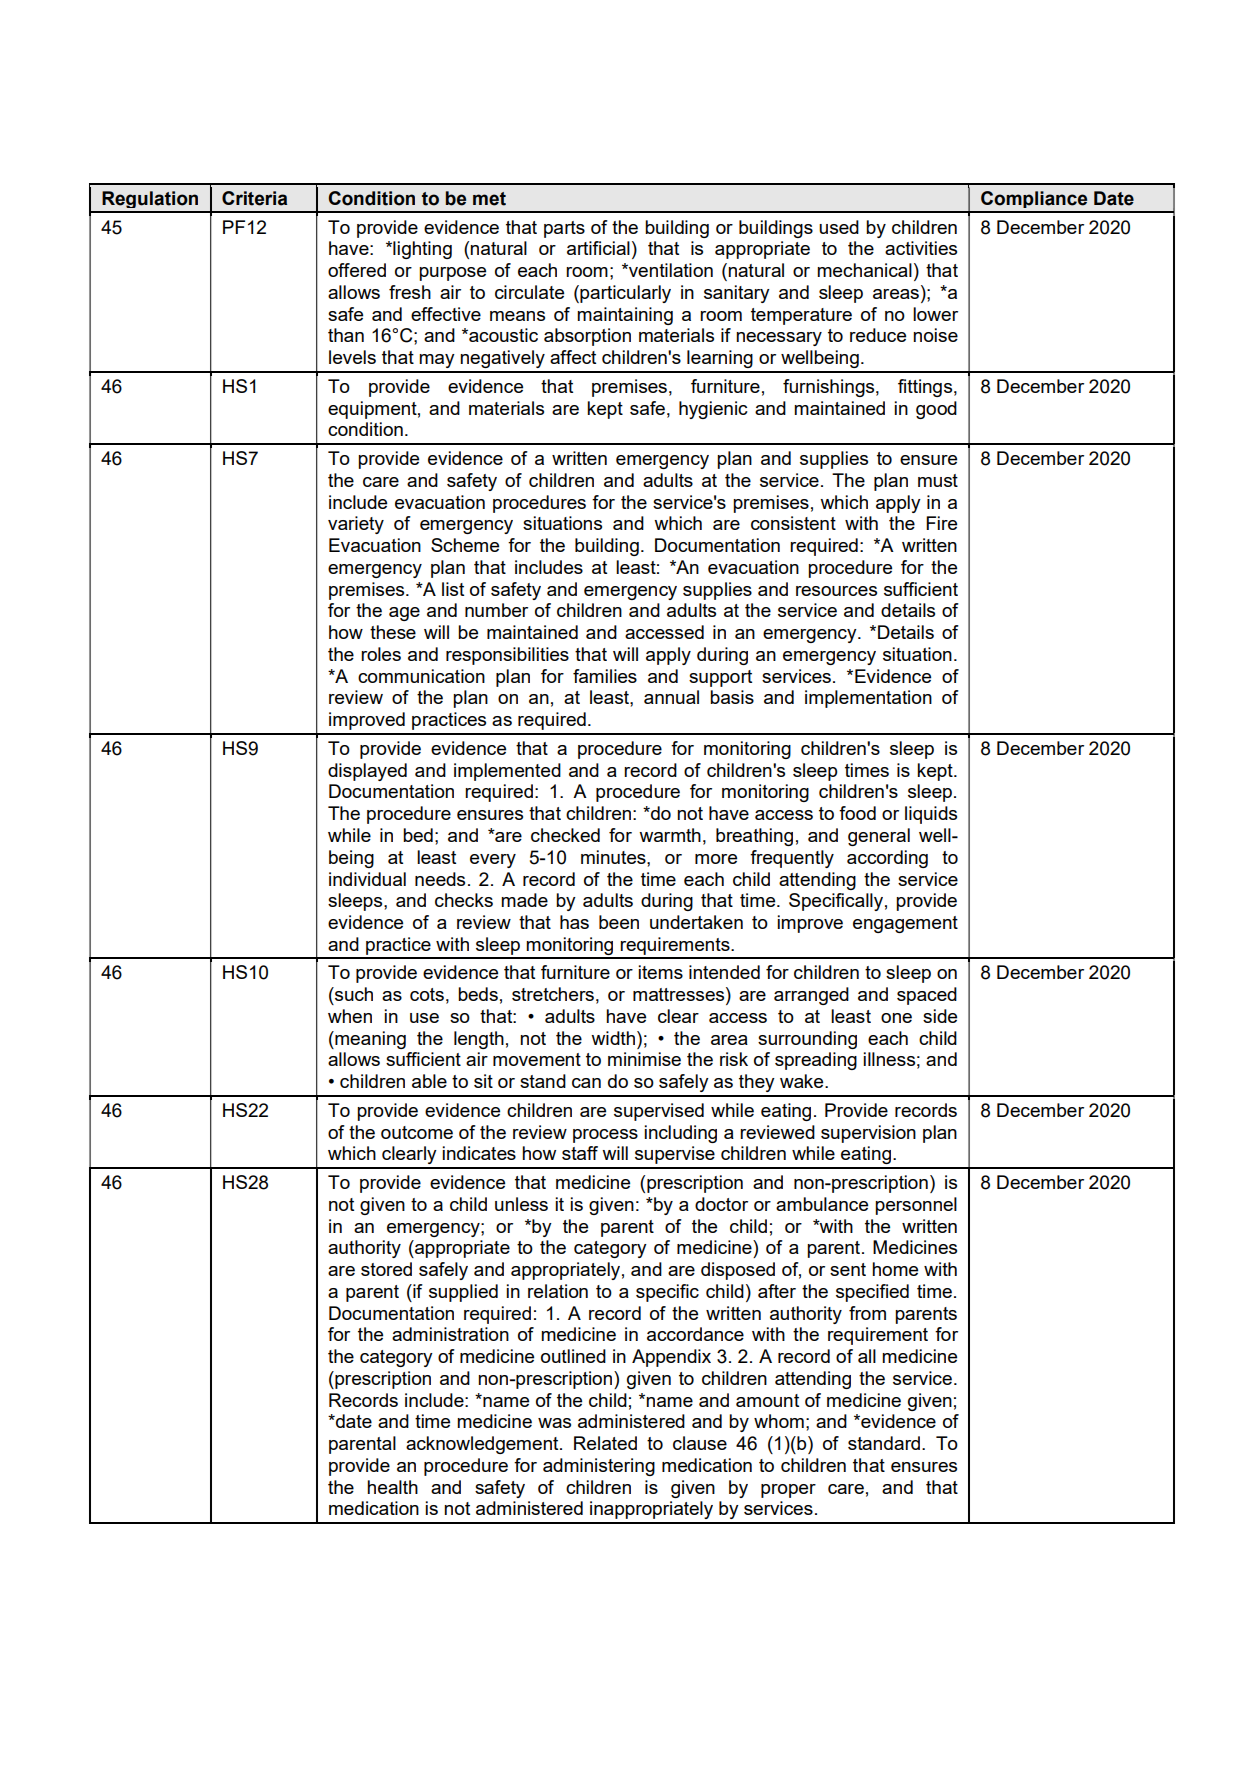  I want to click on spreading, so click(816, 1061).
